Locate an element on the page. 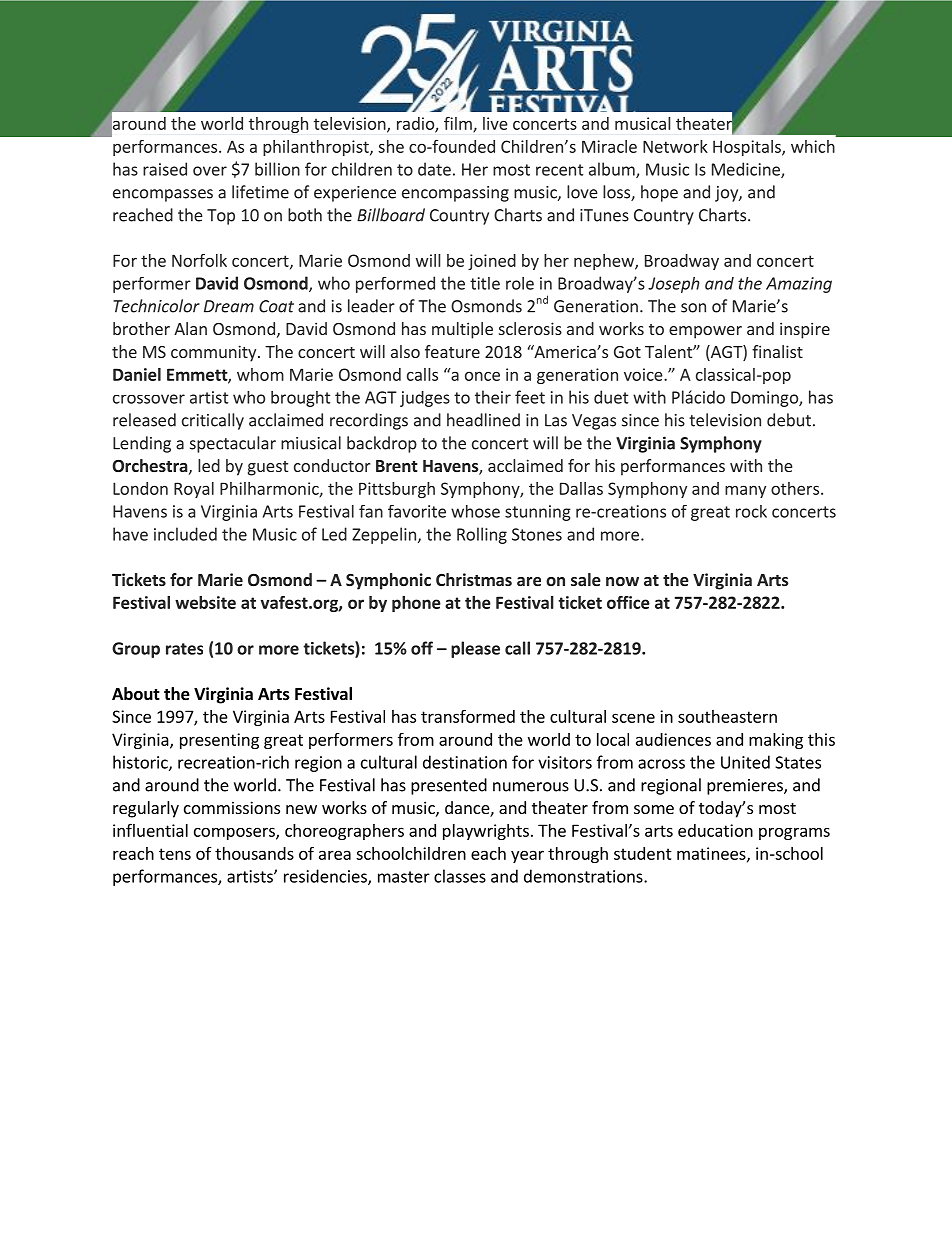 This page has width=952, height=1233. thousands is located at coordinates (254, 853).
